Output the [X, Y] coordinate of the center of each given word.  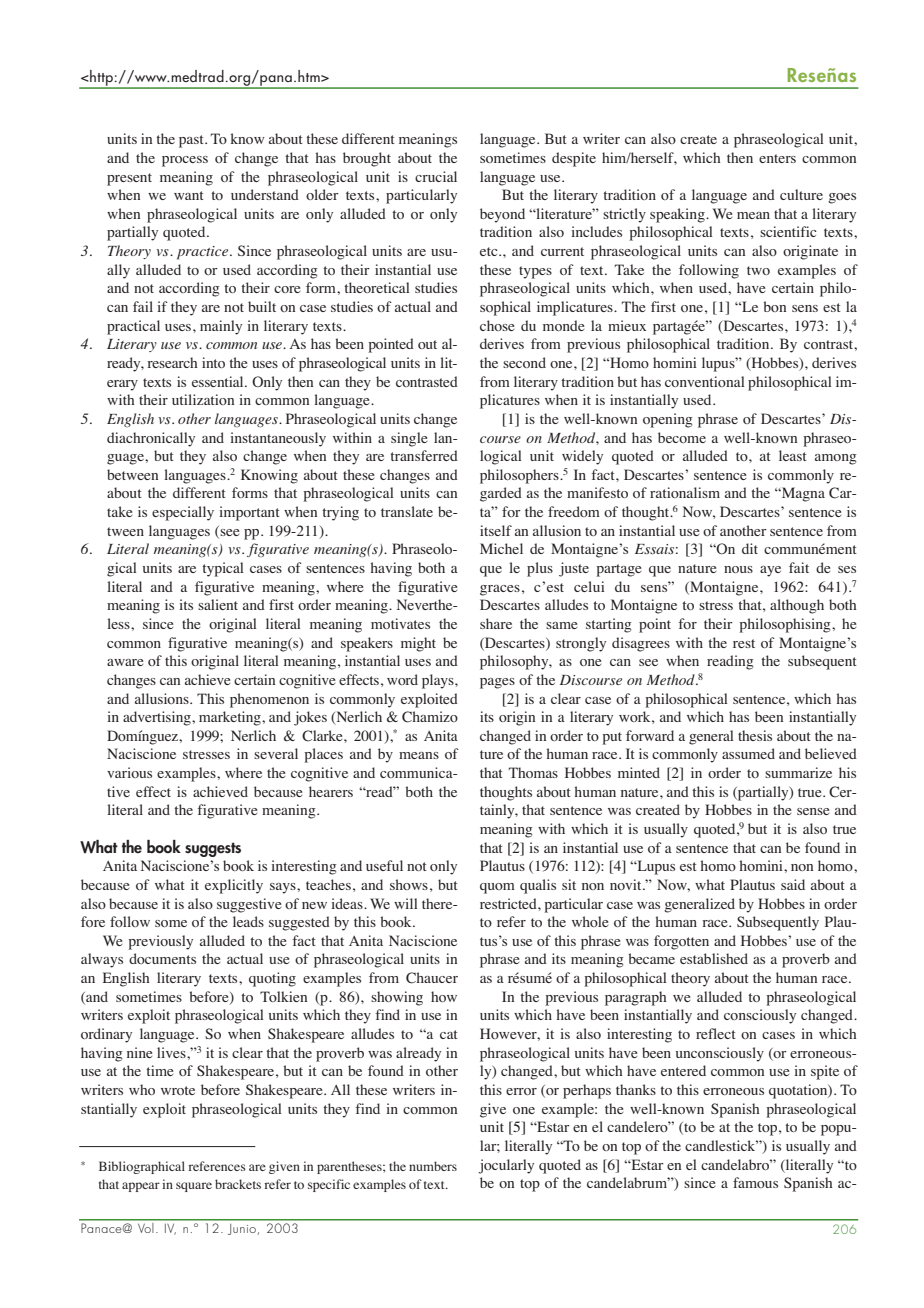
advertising [158, 718]
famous [755, 1182]
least [793, 455]
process [185, 161]
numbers [433, 1166]
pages [497, 683]
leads [248, 921]
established [714, 958]
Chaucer [432, 978]
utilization [203, 399]
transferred [424, 455]
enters [777, 158]
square [194, 1187]
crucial [436, 176]
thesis [755, 735]
